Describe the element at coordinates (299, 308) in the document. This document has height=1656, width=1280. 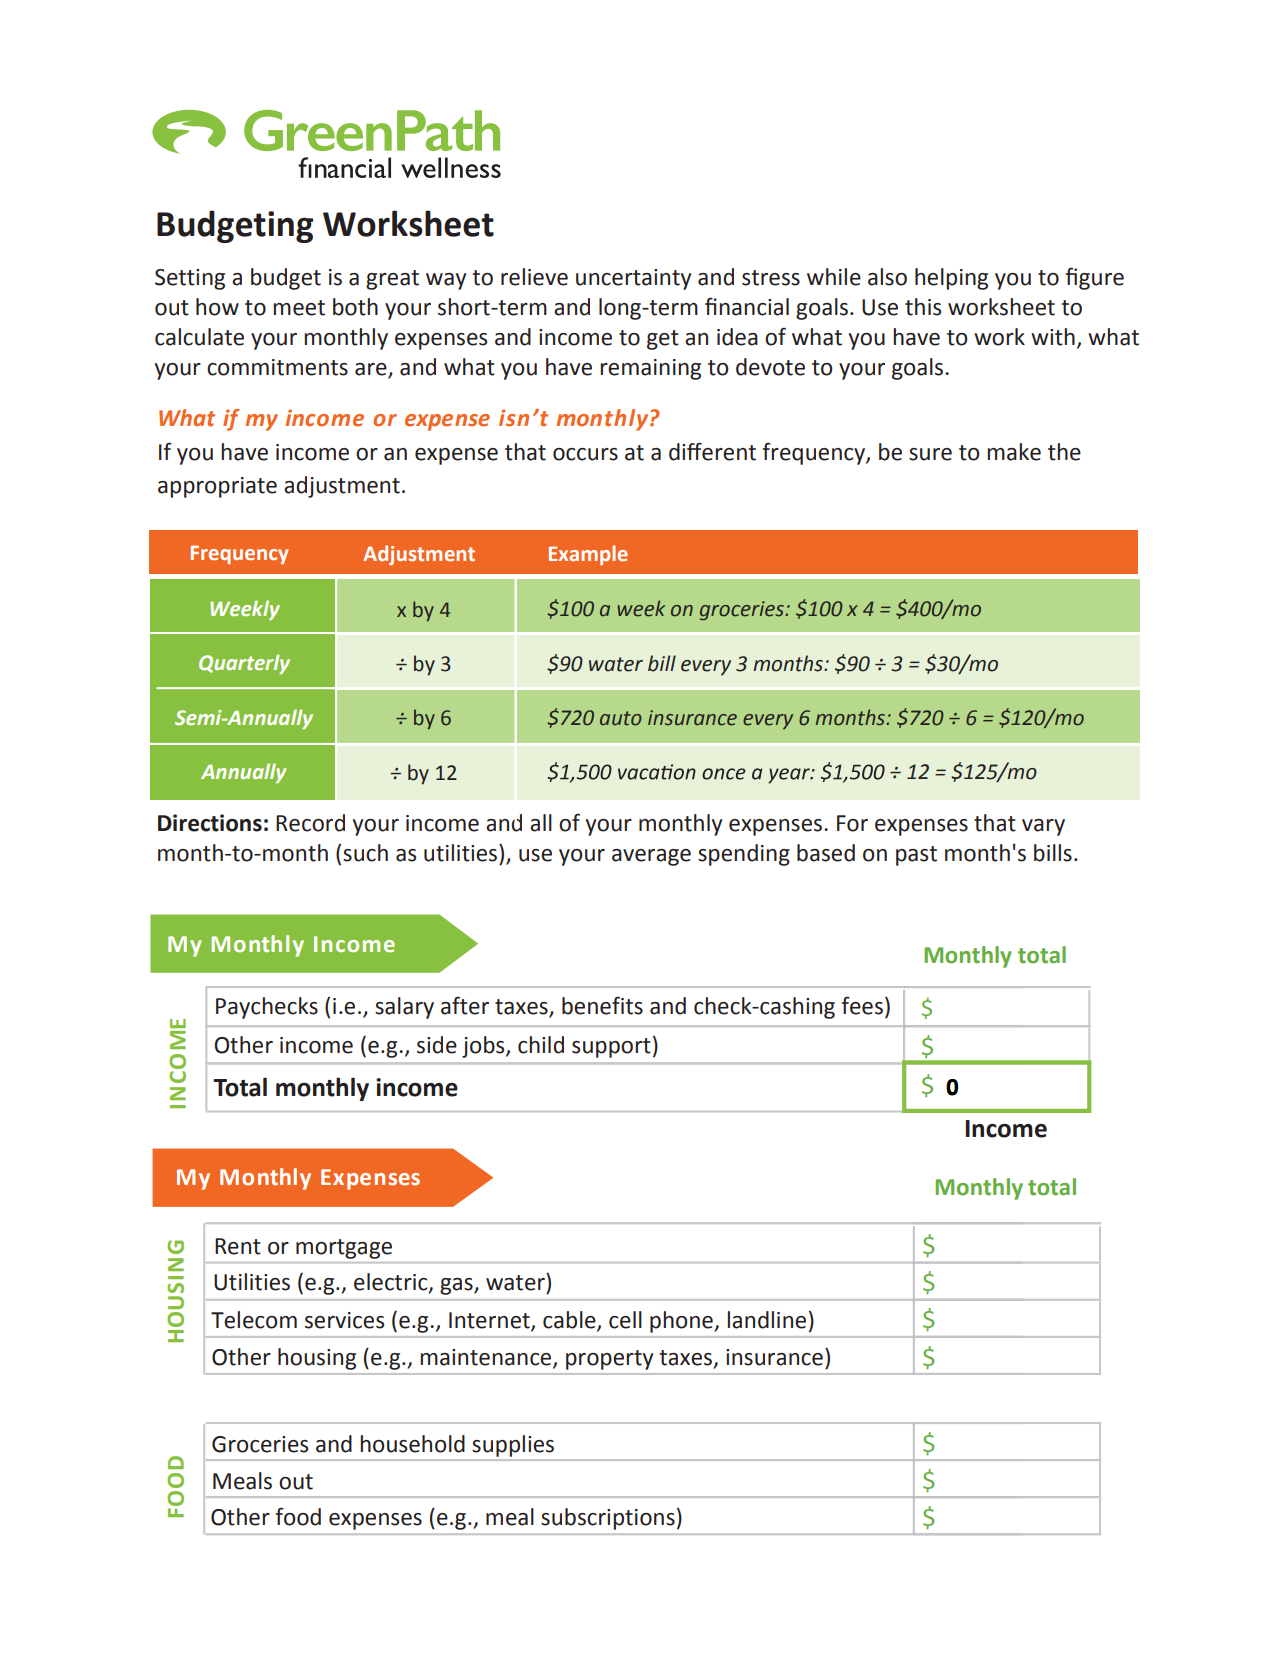
I see `meet` at that location.
